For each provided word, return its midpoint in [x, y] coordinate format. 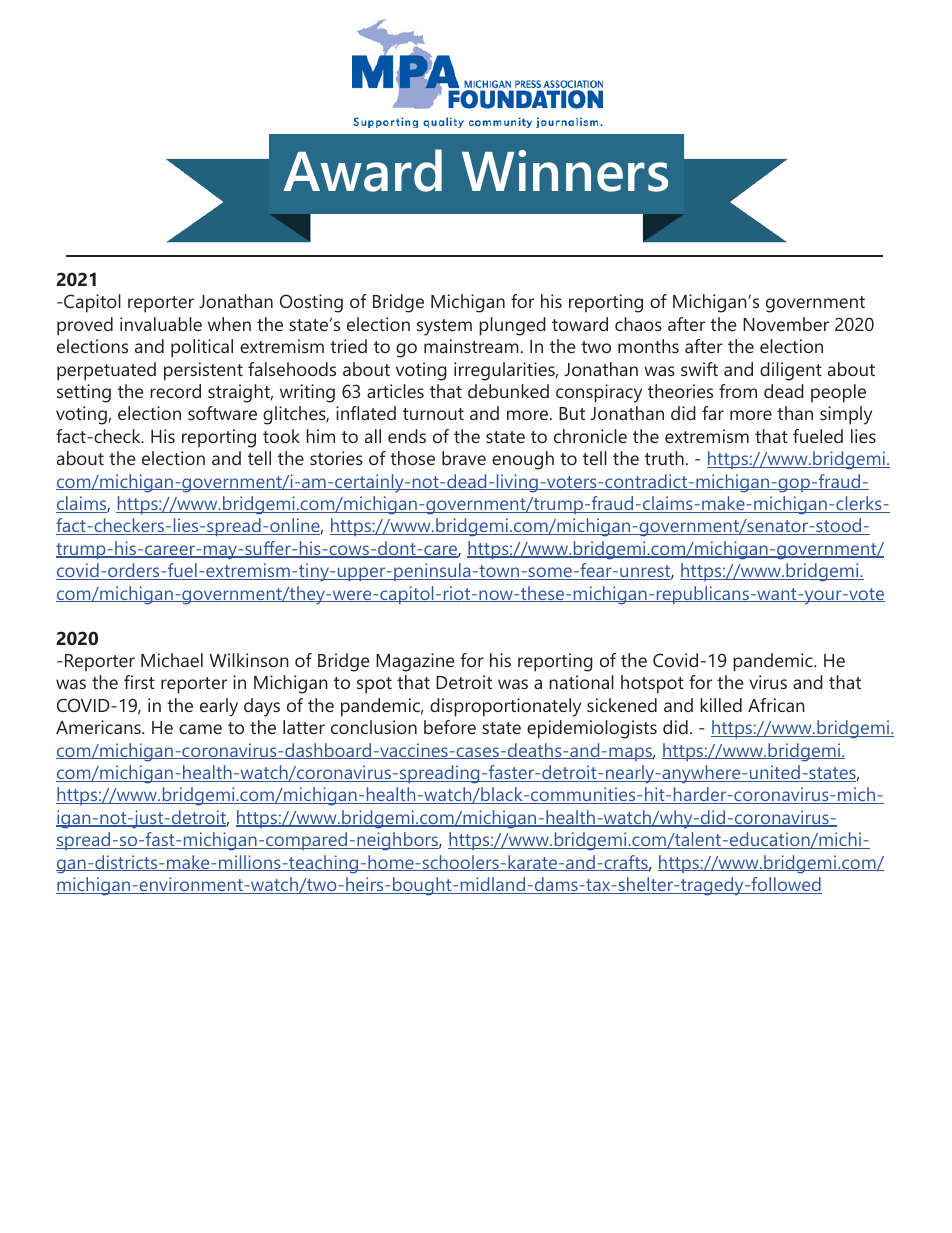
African [776, 705]
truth [664, 458]
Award [362, 170]
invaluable [161, 324]
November [786, 324]
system [444, 327]
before [450, 727]
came [200, 729]
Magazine [415, 662]
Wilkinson [249, 660]
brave [464, 458]
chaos [638, 324]
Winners [565, 171]
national [581, 682]
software [222, 413]
